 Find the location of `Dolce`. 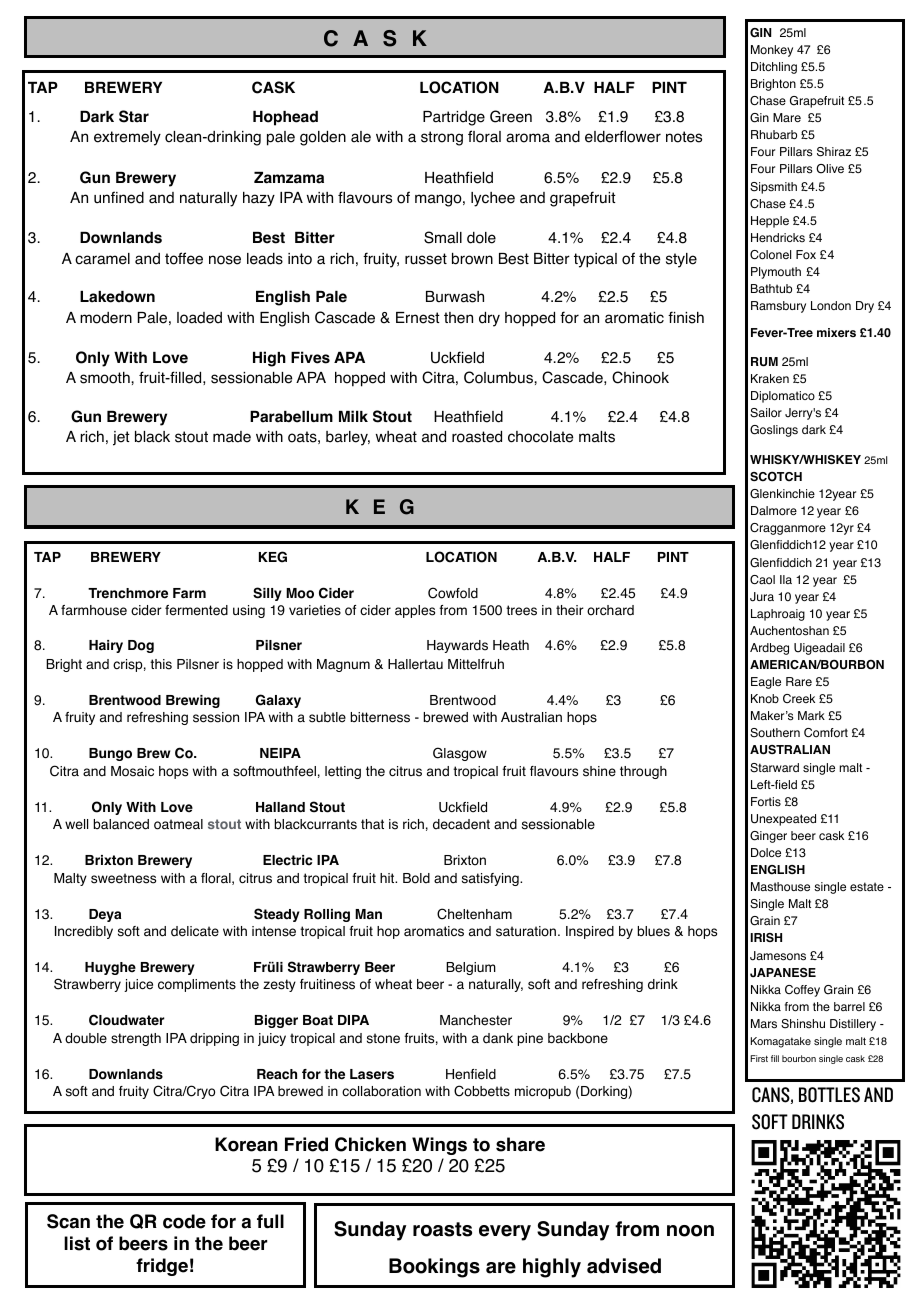

Dolce is located at coordinates (766, 853).
